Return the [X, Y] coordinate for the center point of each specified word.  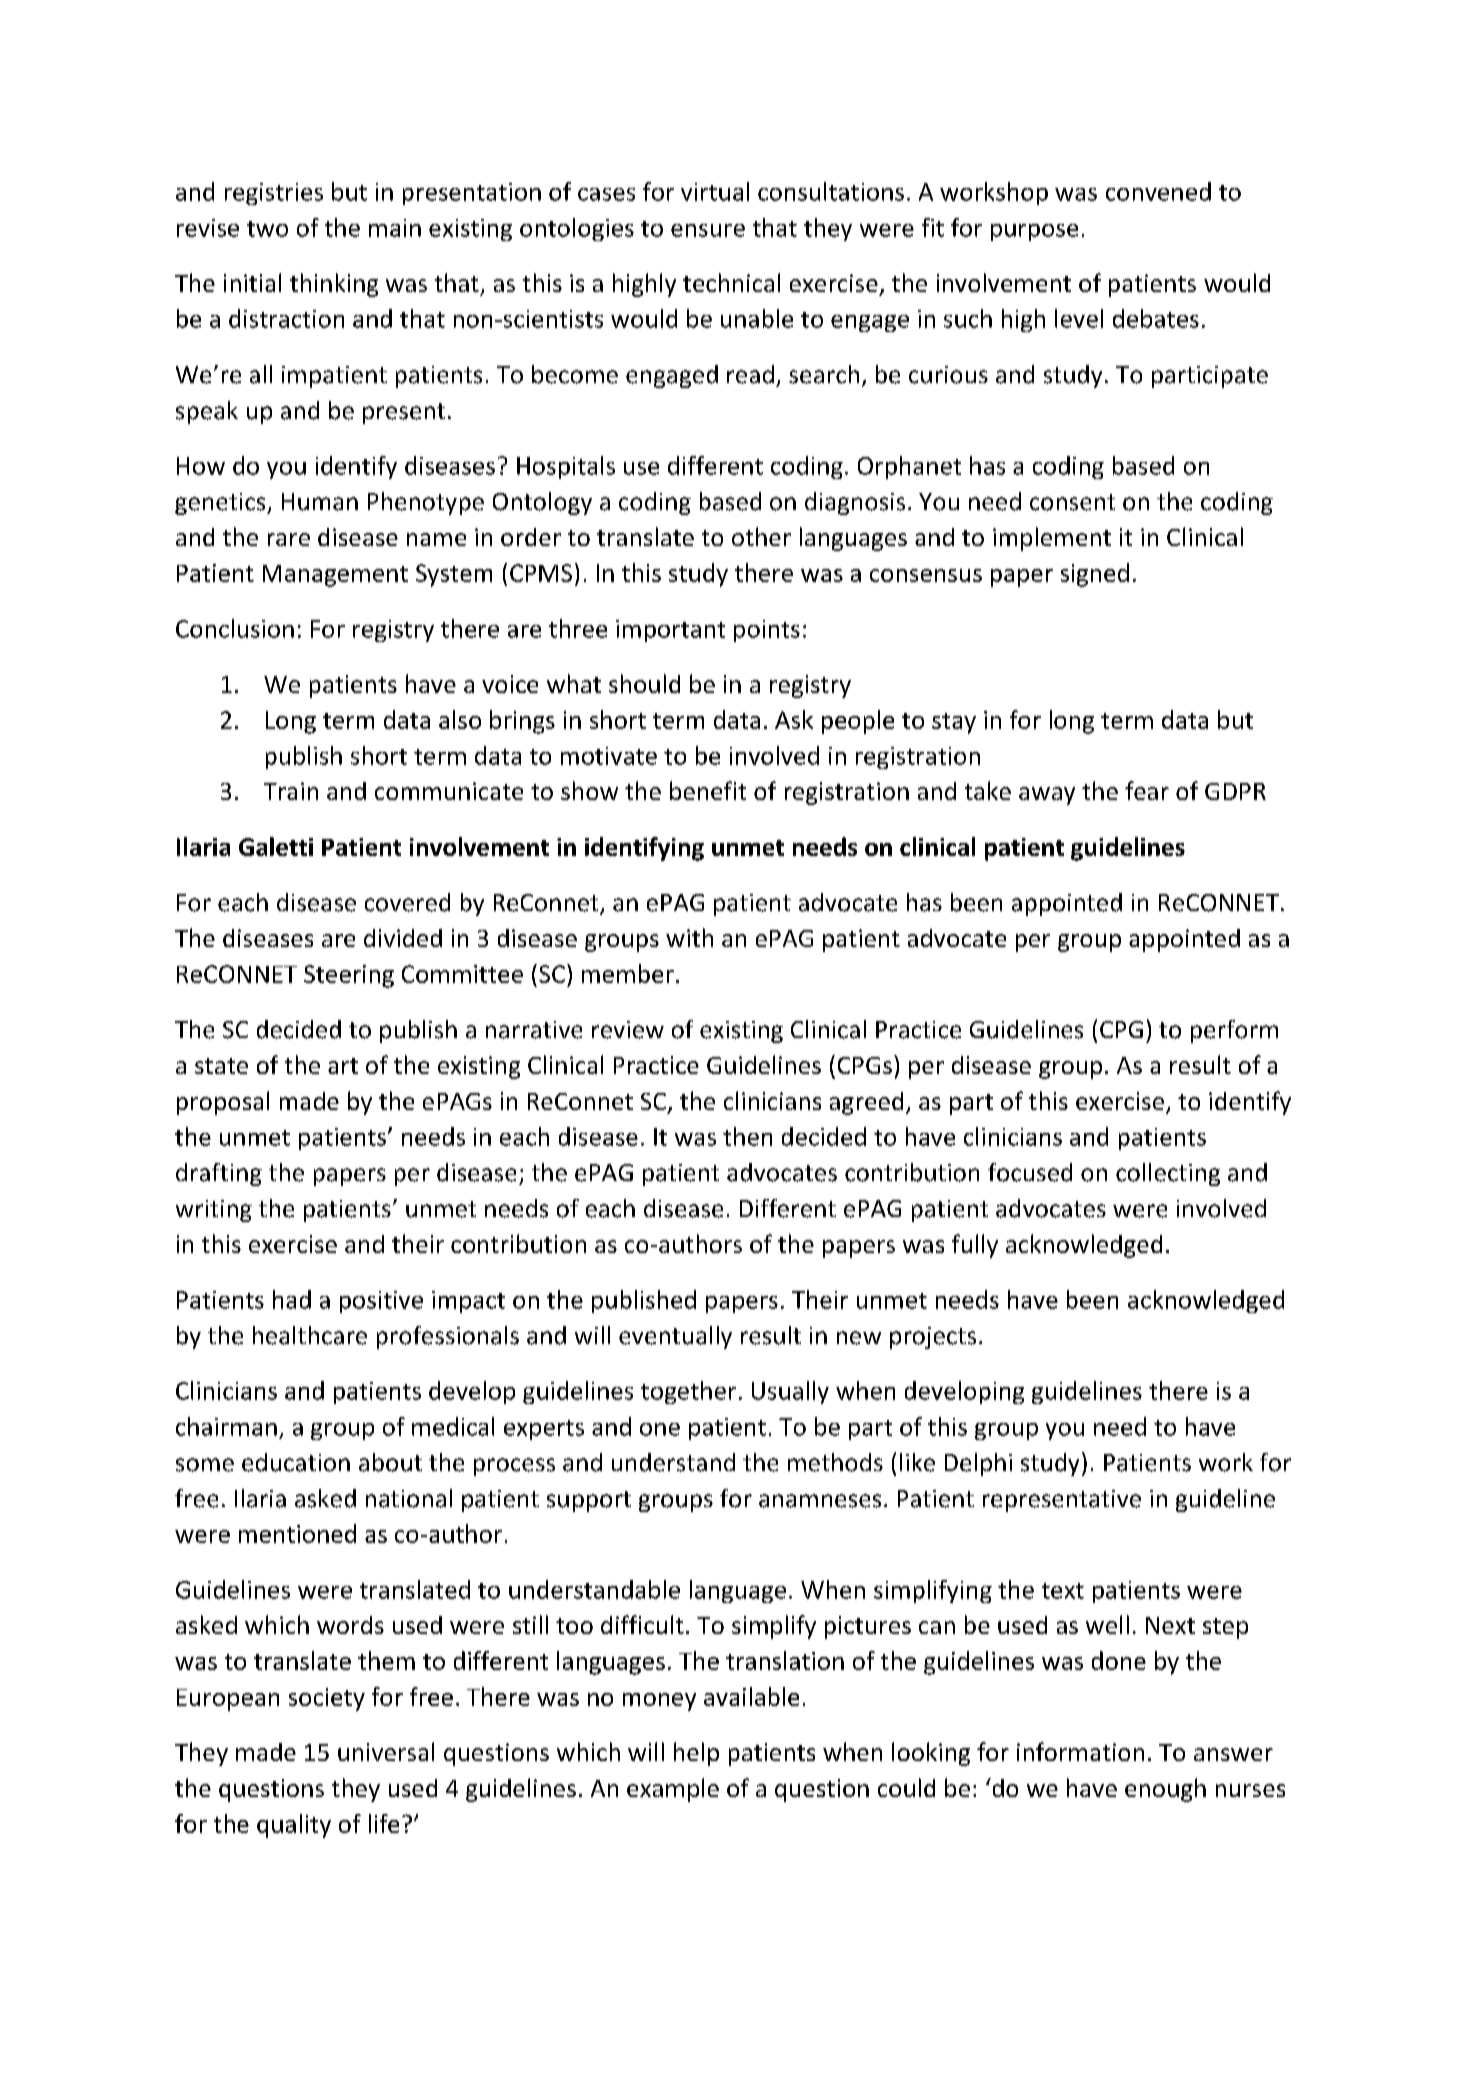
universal [386, 1751]
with [689, 937]
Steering [349, 976]
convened [1158, 191]
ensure [708, 230]
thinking [334, 285]
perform [1234, 1031]
